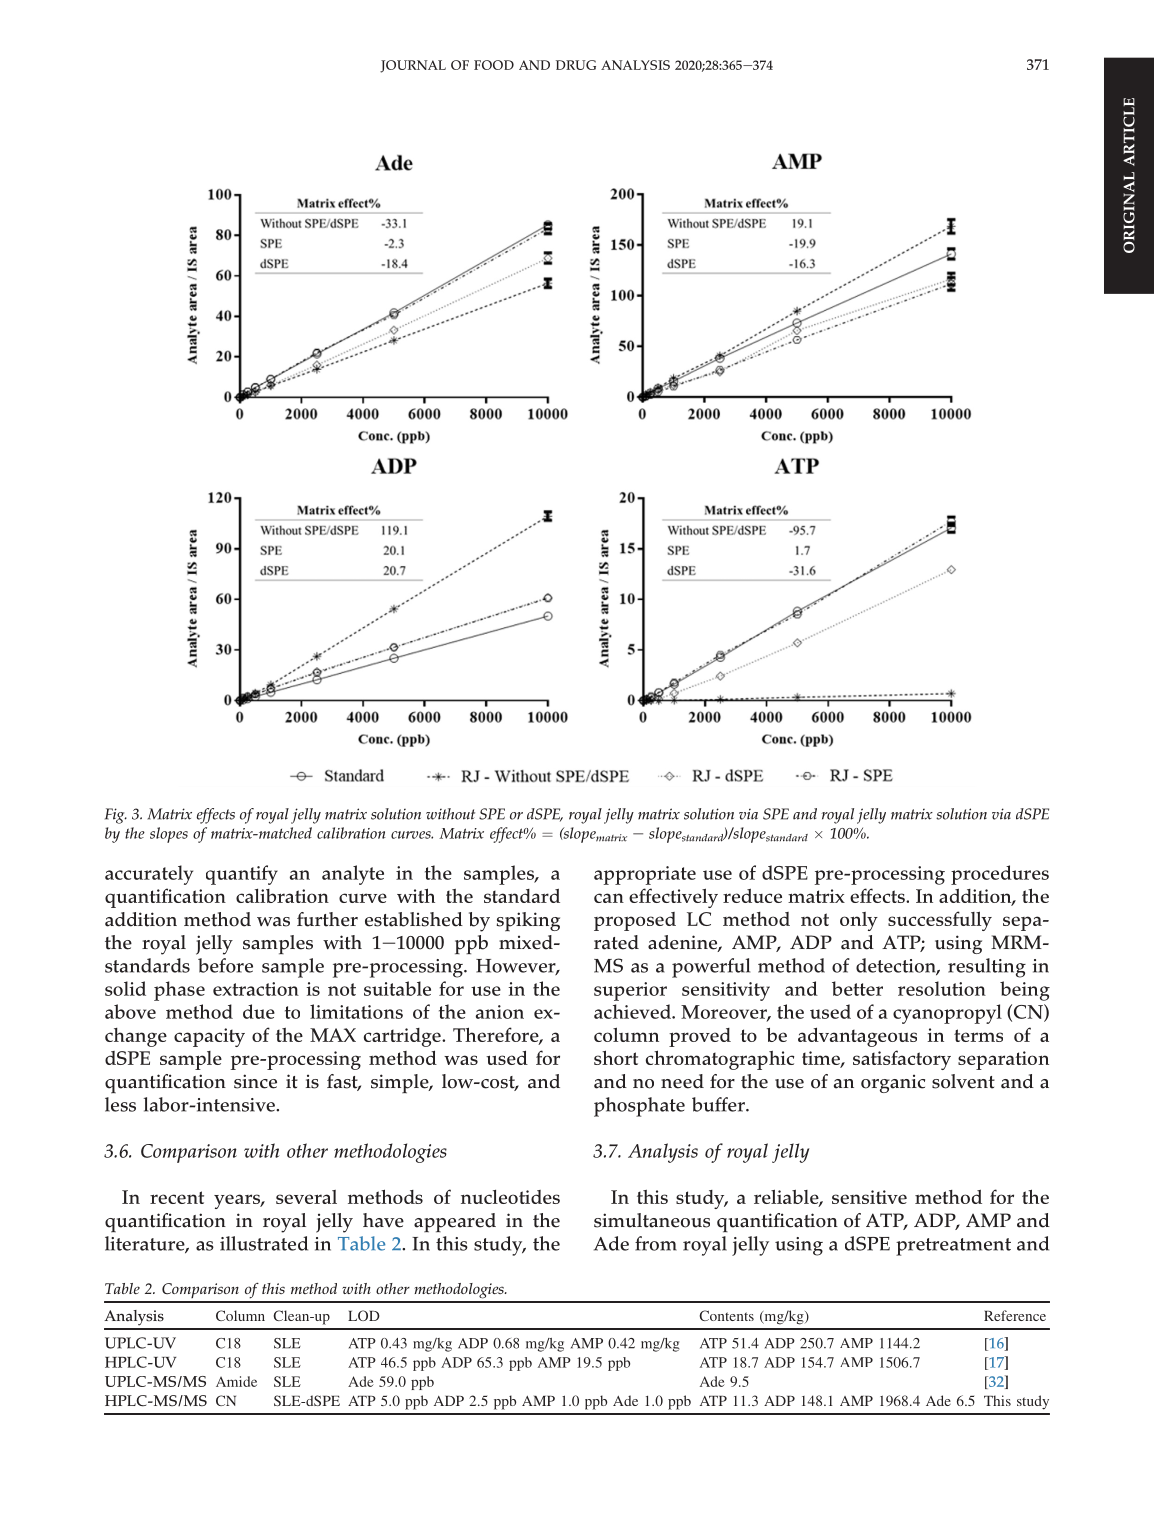 This page has width=1154, height=1538. What do you see at coordinates (645, 875) in the page?
I see `appropriate` at bounding box center [645, 875].
